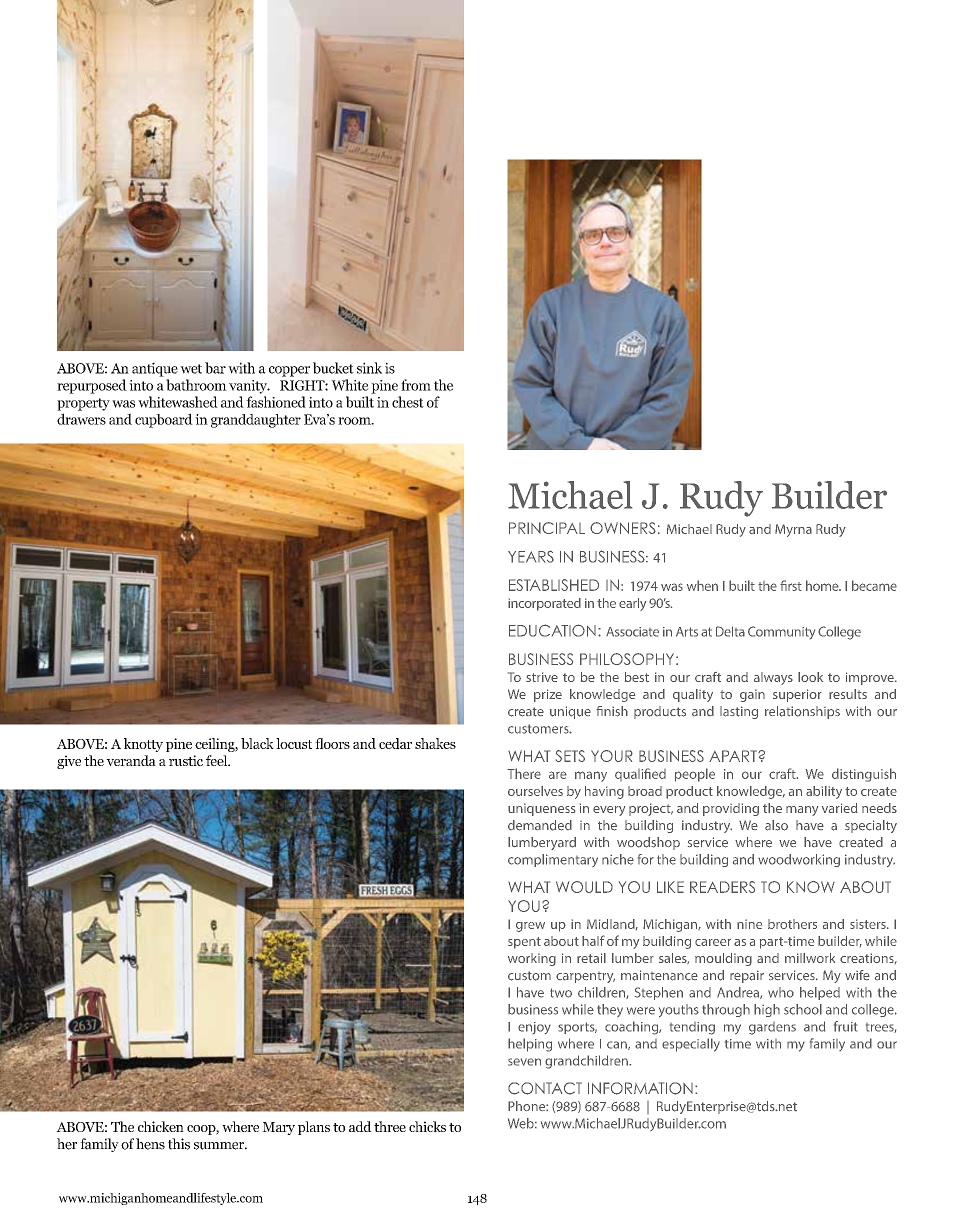  What do you see at coordinates (522, 1123) in the image?
I see `Web` at bounding box center [522, 1123].
